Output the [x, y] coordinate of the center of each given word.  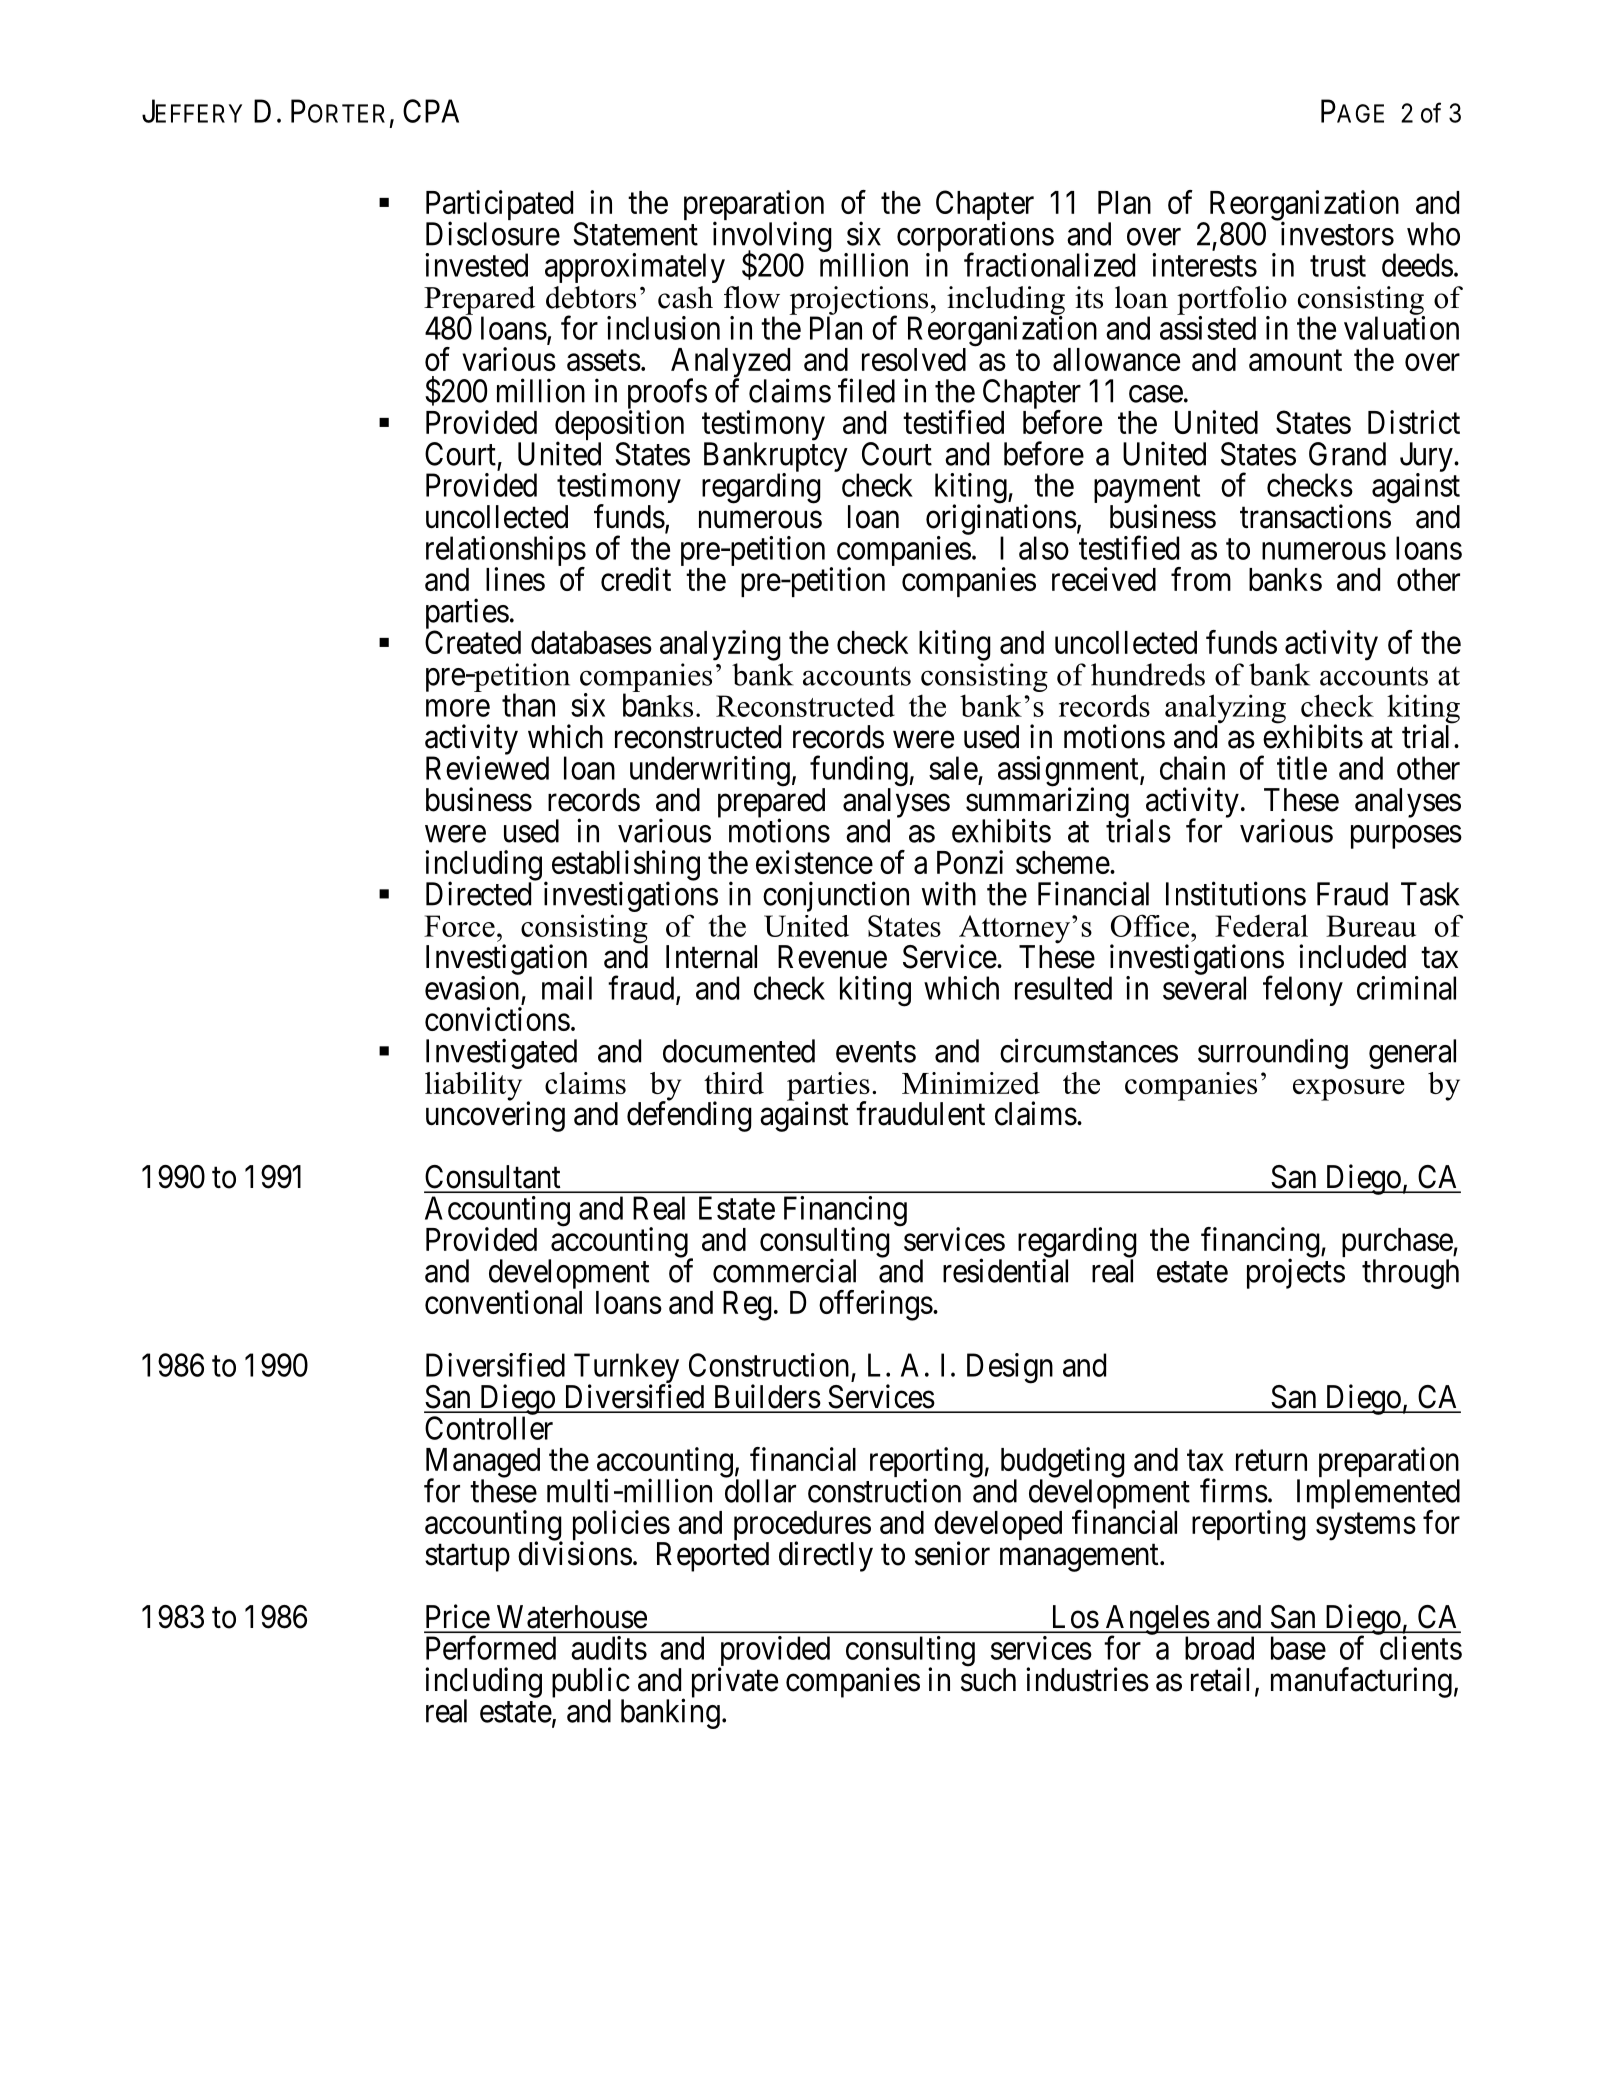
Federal [1261, 925]
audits [609, 1648]
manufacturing [1361, 1682]
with [949, 893]
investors [1337, 233]
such [988, 1680]
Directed [478, 893]
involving [772, 237]
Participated [499, 206]
